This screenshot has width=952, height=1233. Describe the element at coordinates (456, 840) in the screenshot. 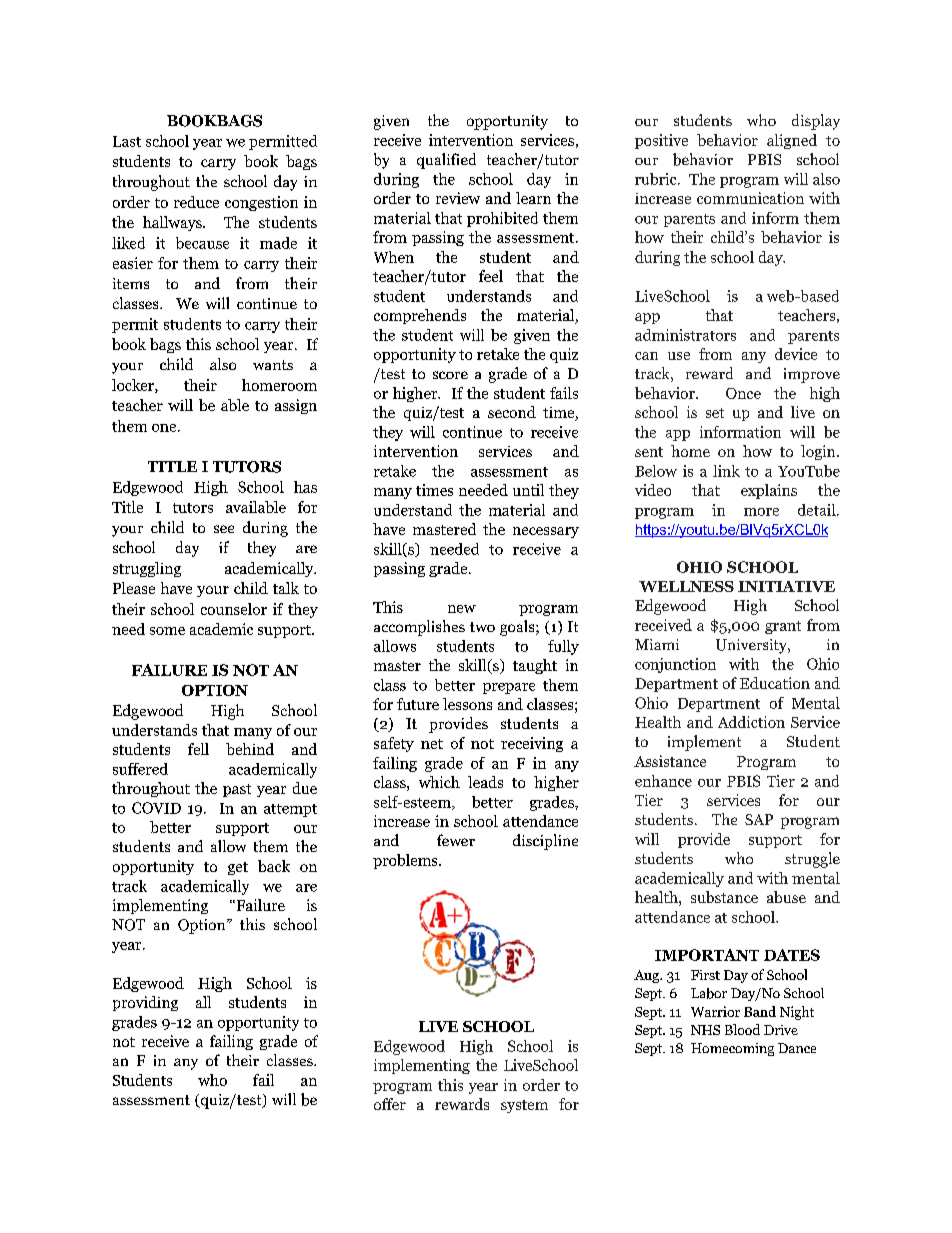

I see `fewer` at that location.
